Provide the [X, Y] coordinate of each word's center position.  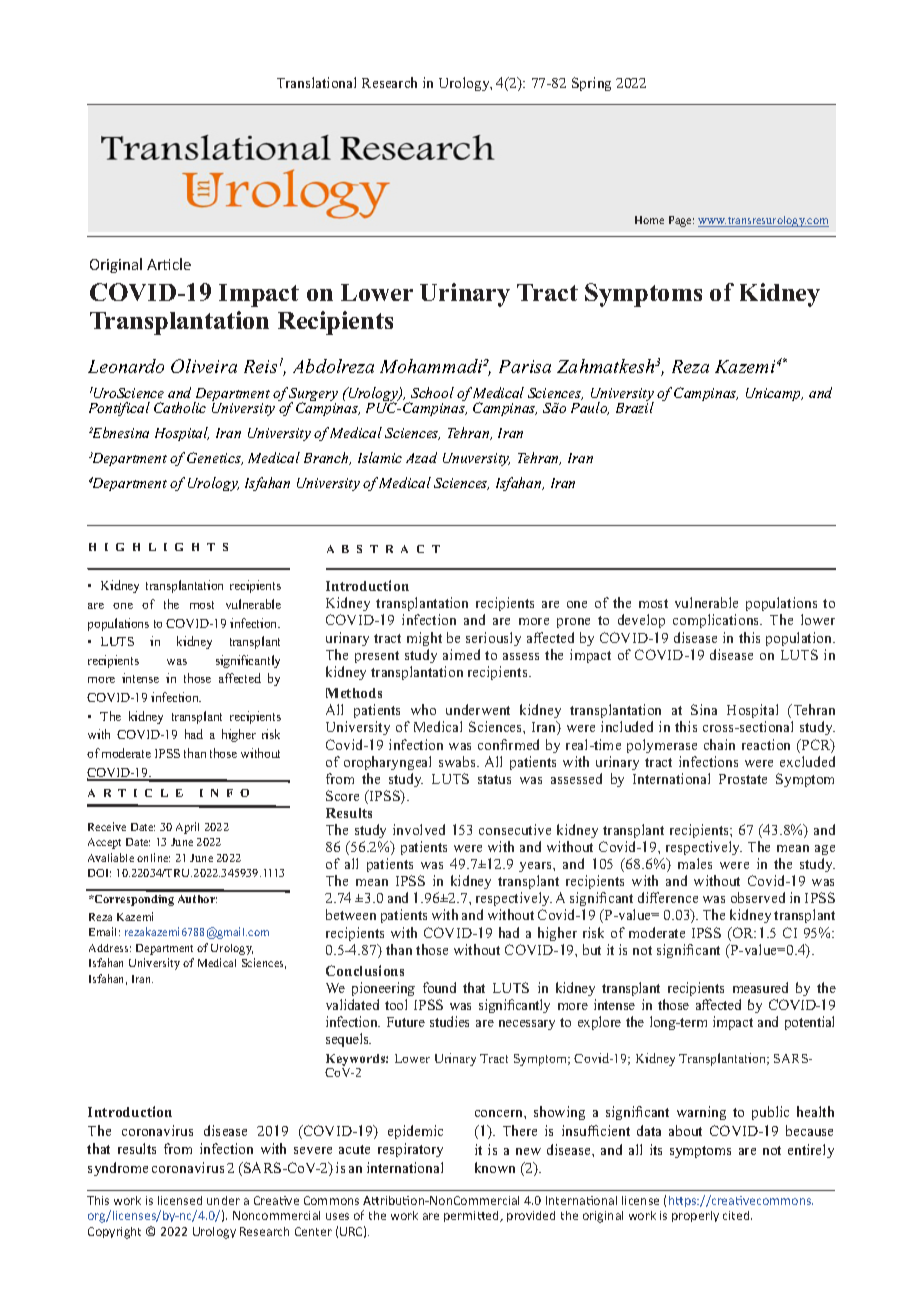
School [432, 392]
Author [197, 899]
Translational [316, 82]
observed [758, 897]
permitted [473, 1216]
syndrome [118, 1169]
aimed [461, 654]
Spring [591, 84]
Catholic [180, 407]
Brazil [635, 406]
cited [737, 1215]
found [439, 987]
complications [717, 621]
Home [649, 220]
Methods [354, 693]
